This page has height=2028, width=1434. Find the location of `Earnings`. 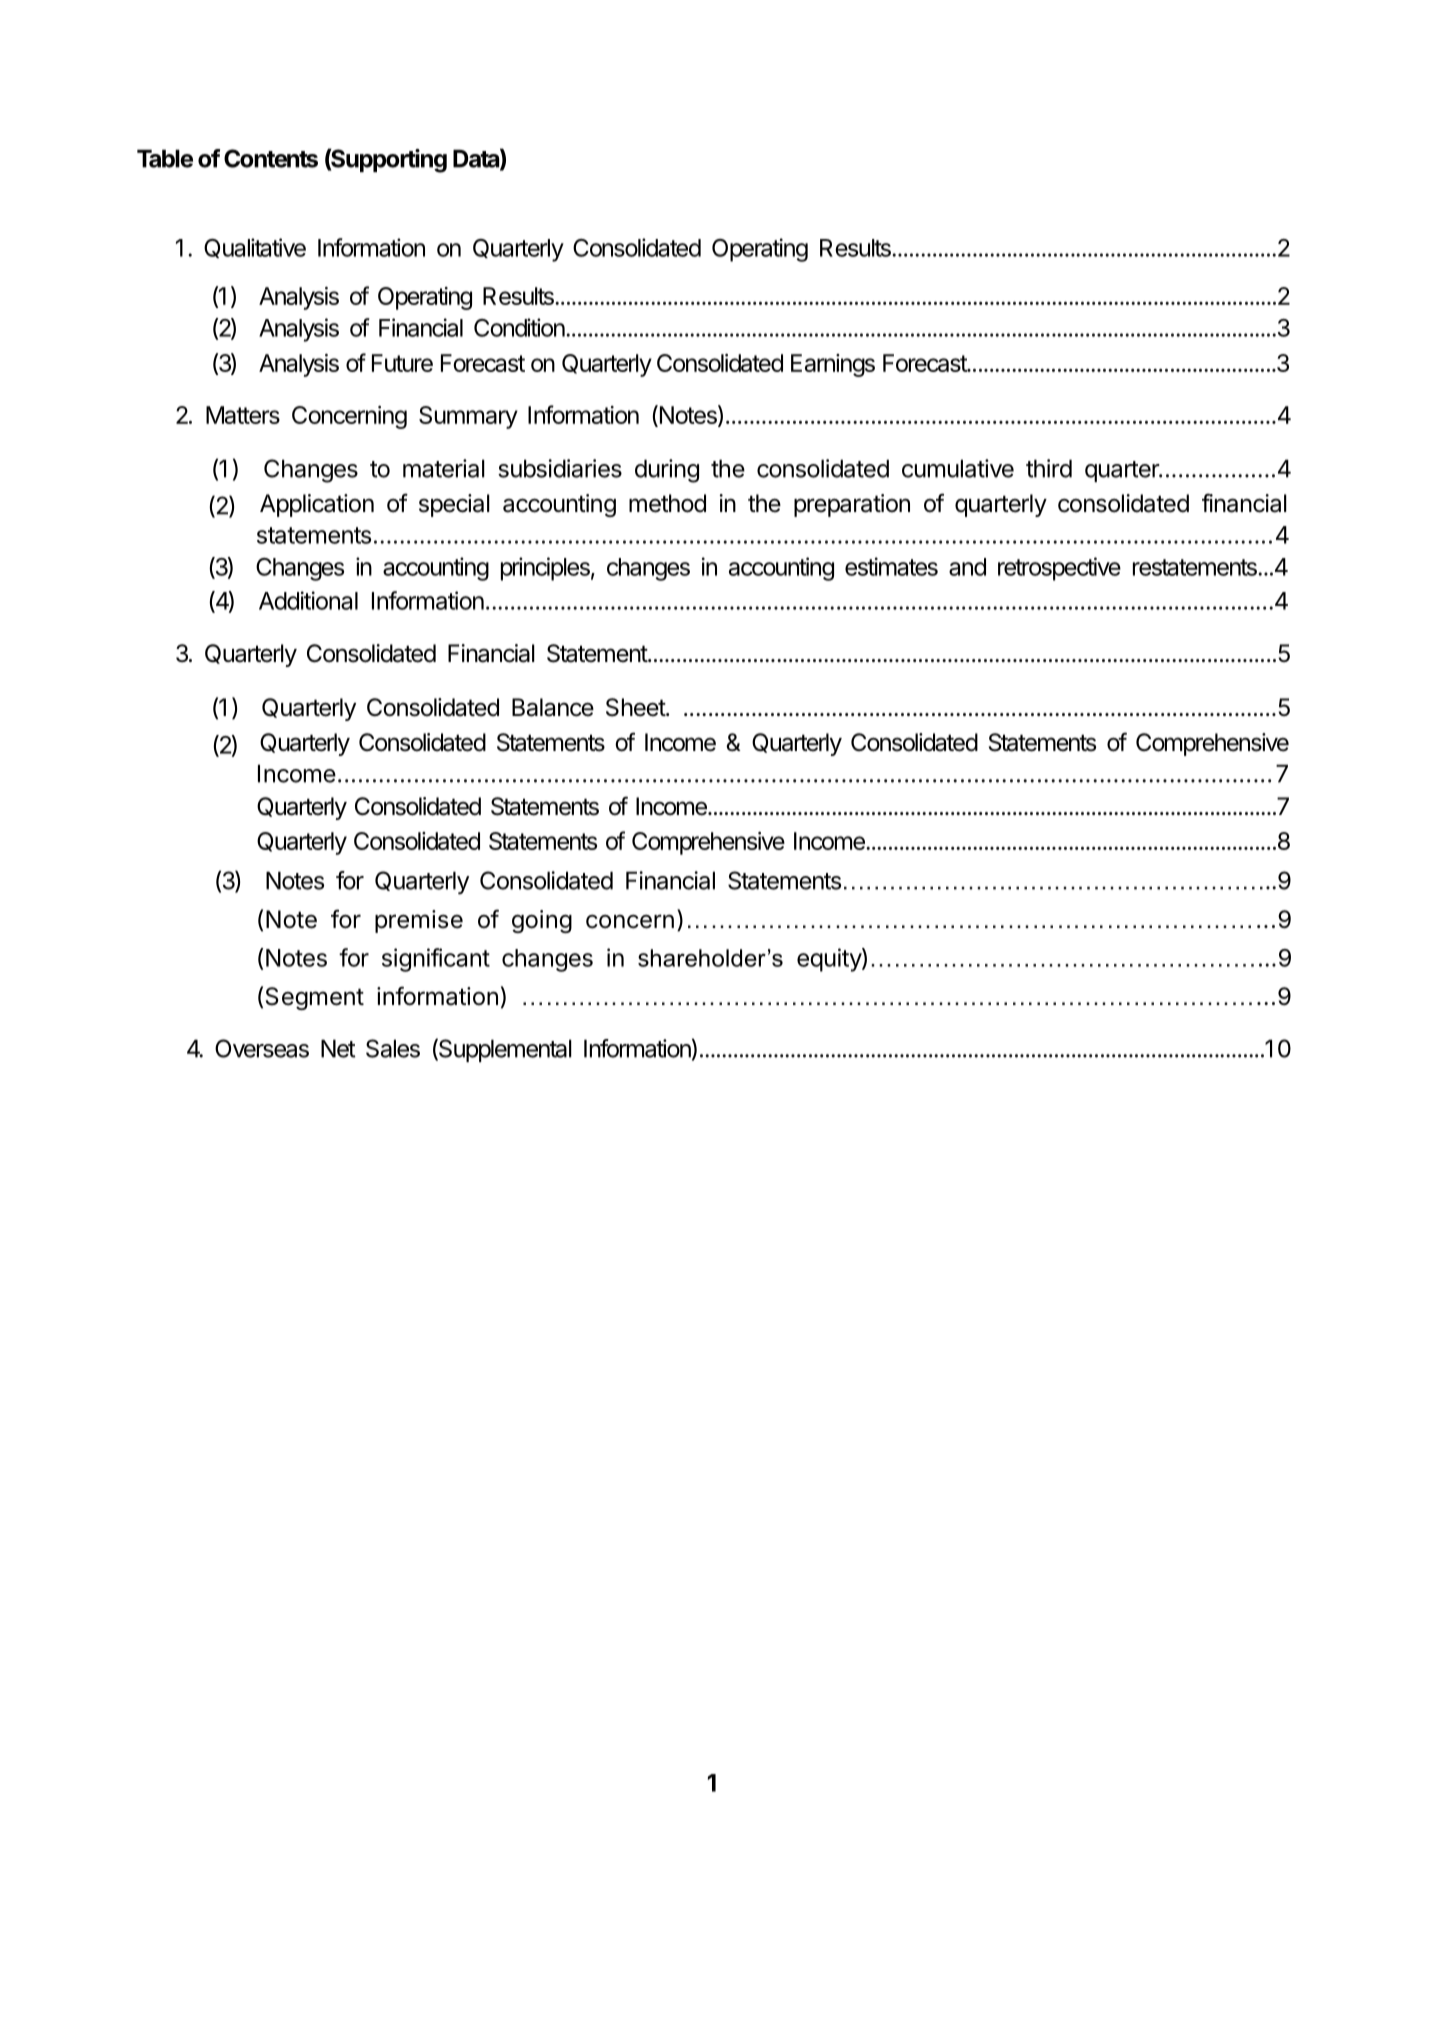

Earnings is located at coordinates (833, 365).
